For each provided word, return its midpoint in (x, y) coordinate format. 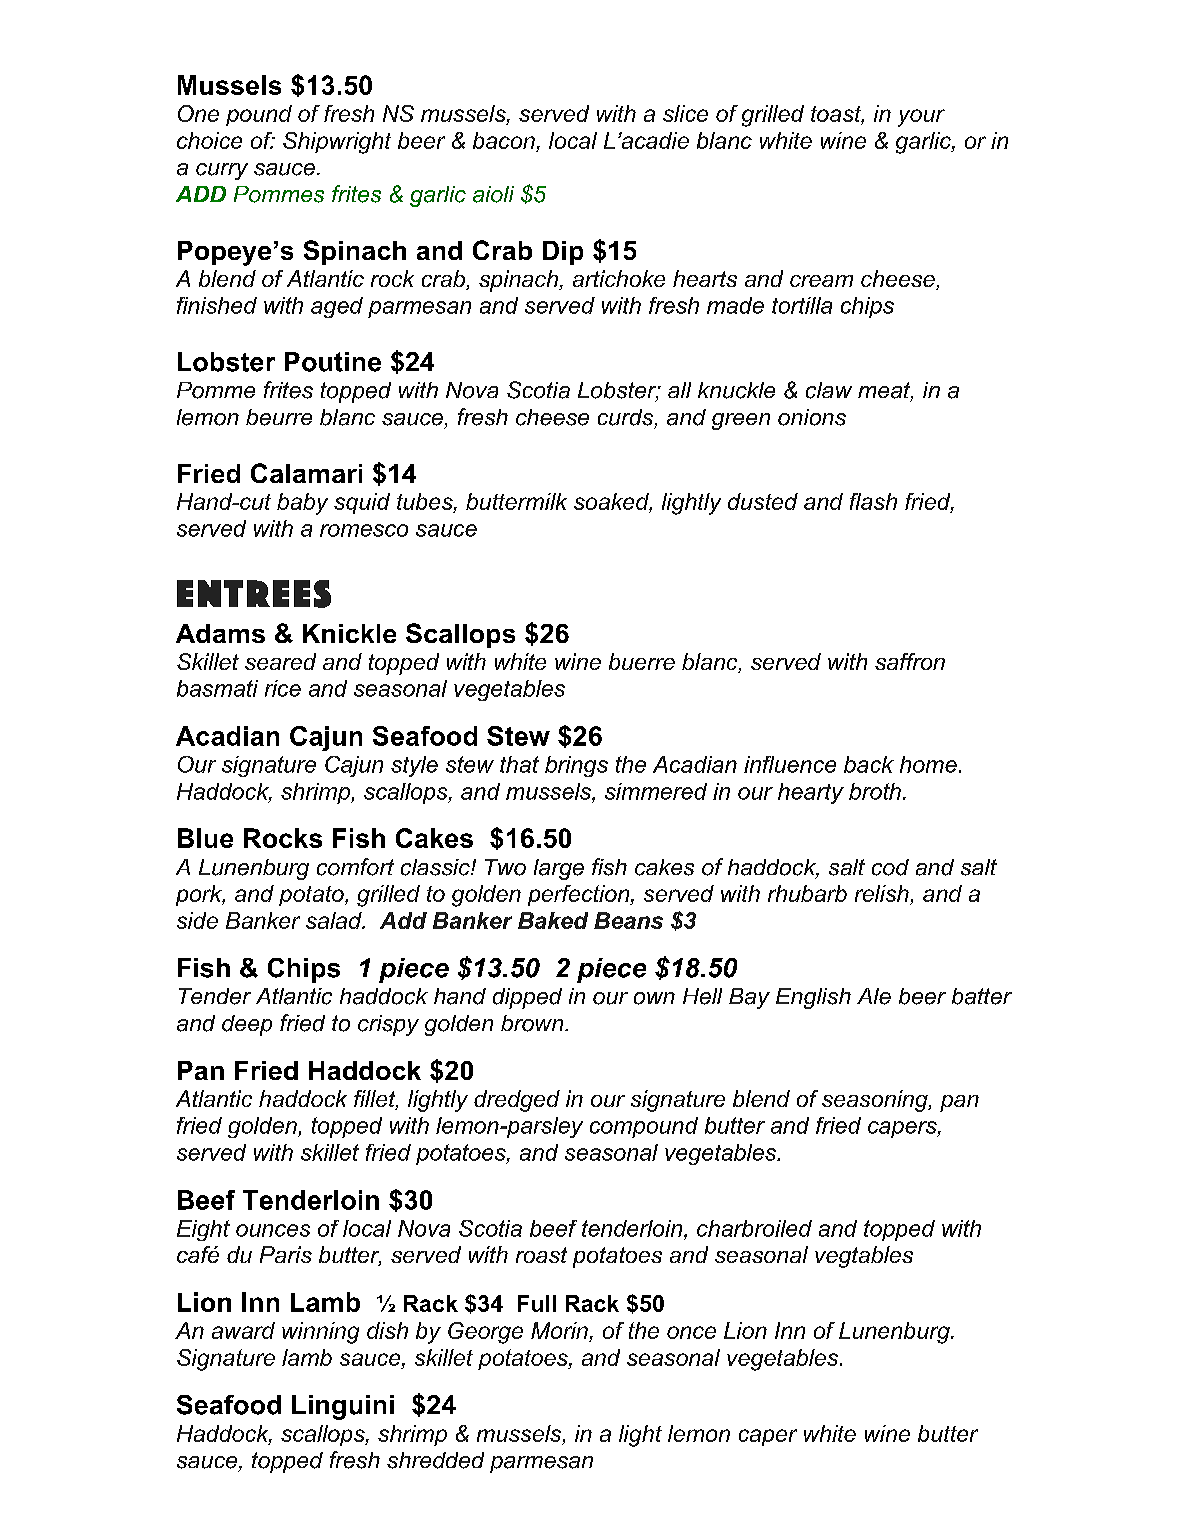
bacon (504, 140)
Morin (560, 1332)
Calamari (306, 473)
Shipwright (337, 143)
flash (873, 501)
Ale (874, 996)
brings (576, 766)
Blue (205, 838)
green (741, 421)
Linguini (343, 1407)
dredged (517, 1101)
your (921, 118)
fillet (376, 1100)
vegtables (864, 1257)
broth (875, 791)
